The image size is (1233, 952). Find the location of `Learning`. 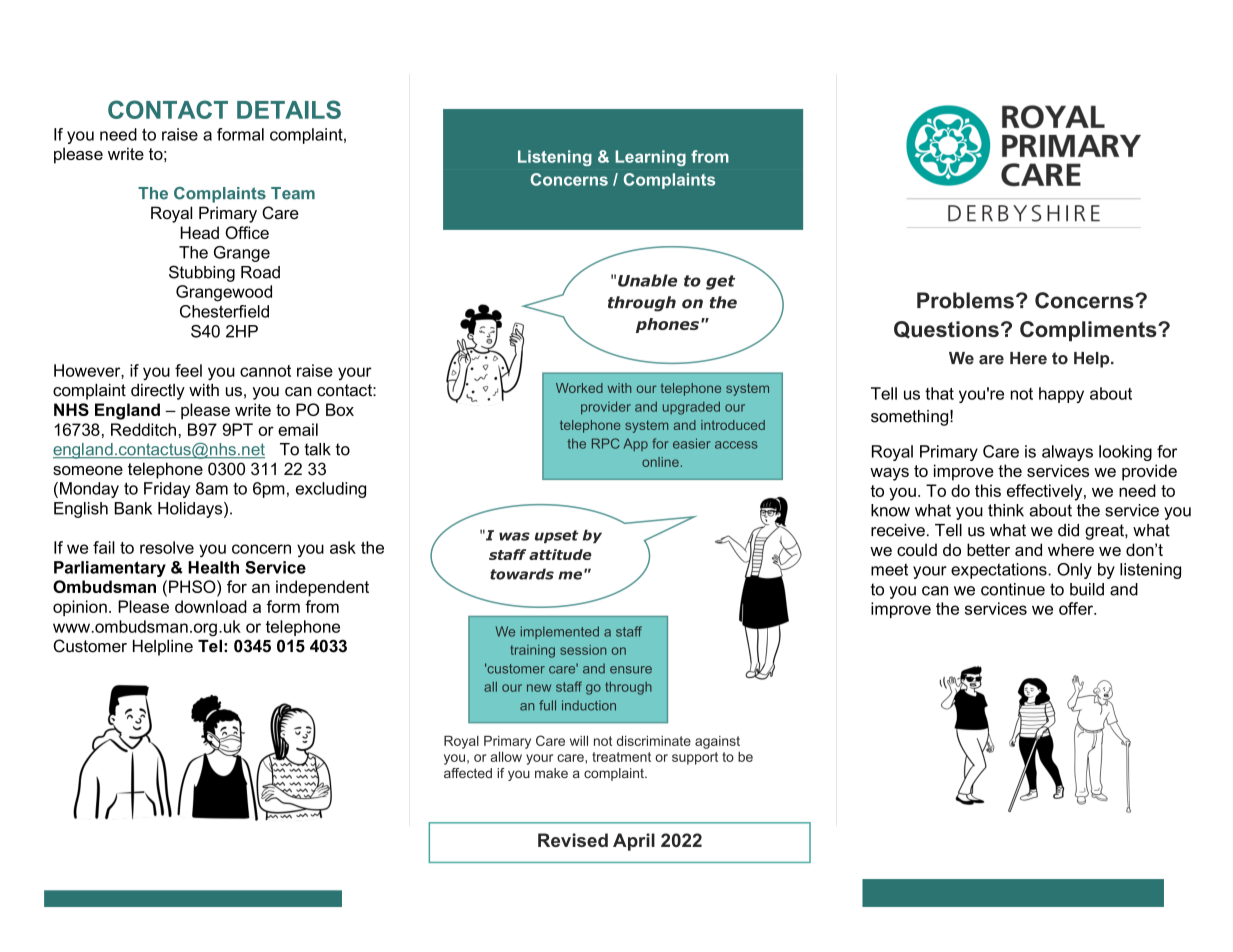

Learning is located at coordinates (650, 158).
